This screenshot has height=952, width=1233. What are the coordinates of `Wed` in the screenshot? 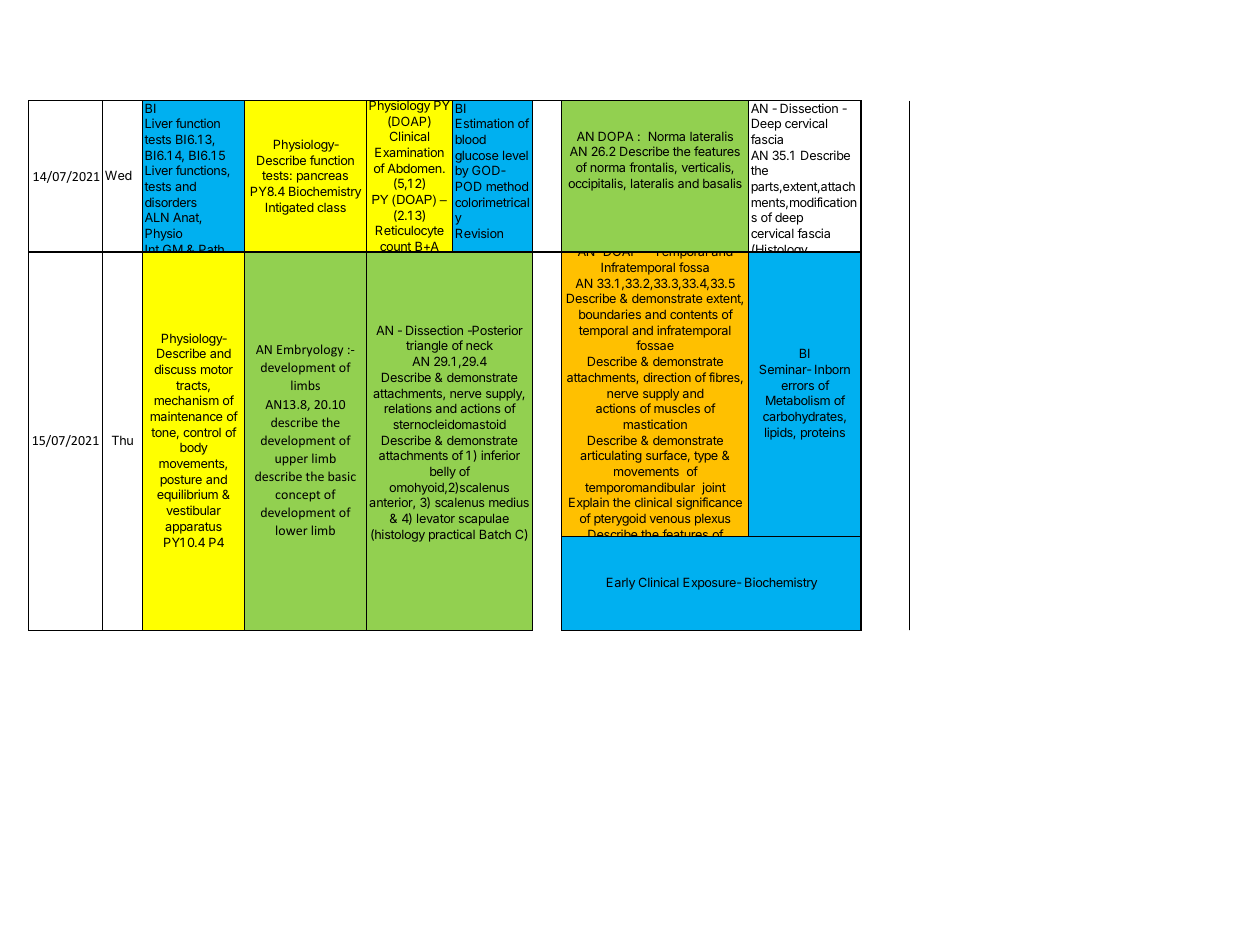 It's located at (118, 175).
